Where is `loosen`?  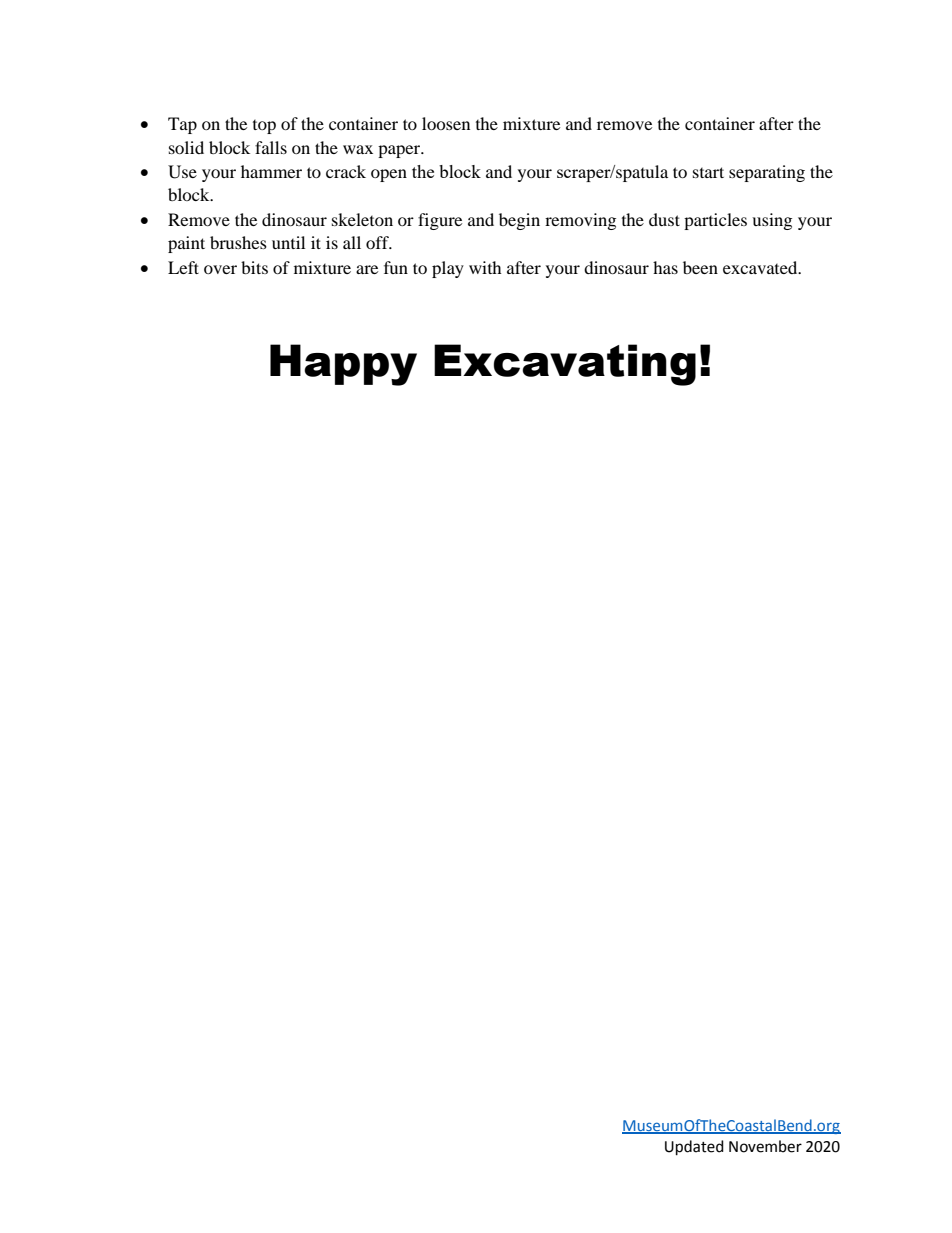
loosen is located at coordinates (446, 123).
